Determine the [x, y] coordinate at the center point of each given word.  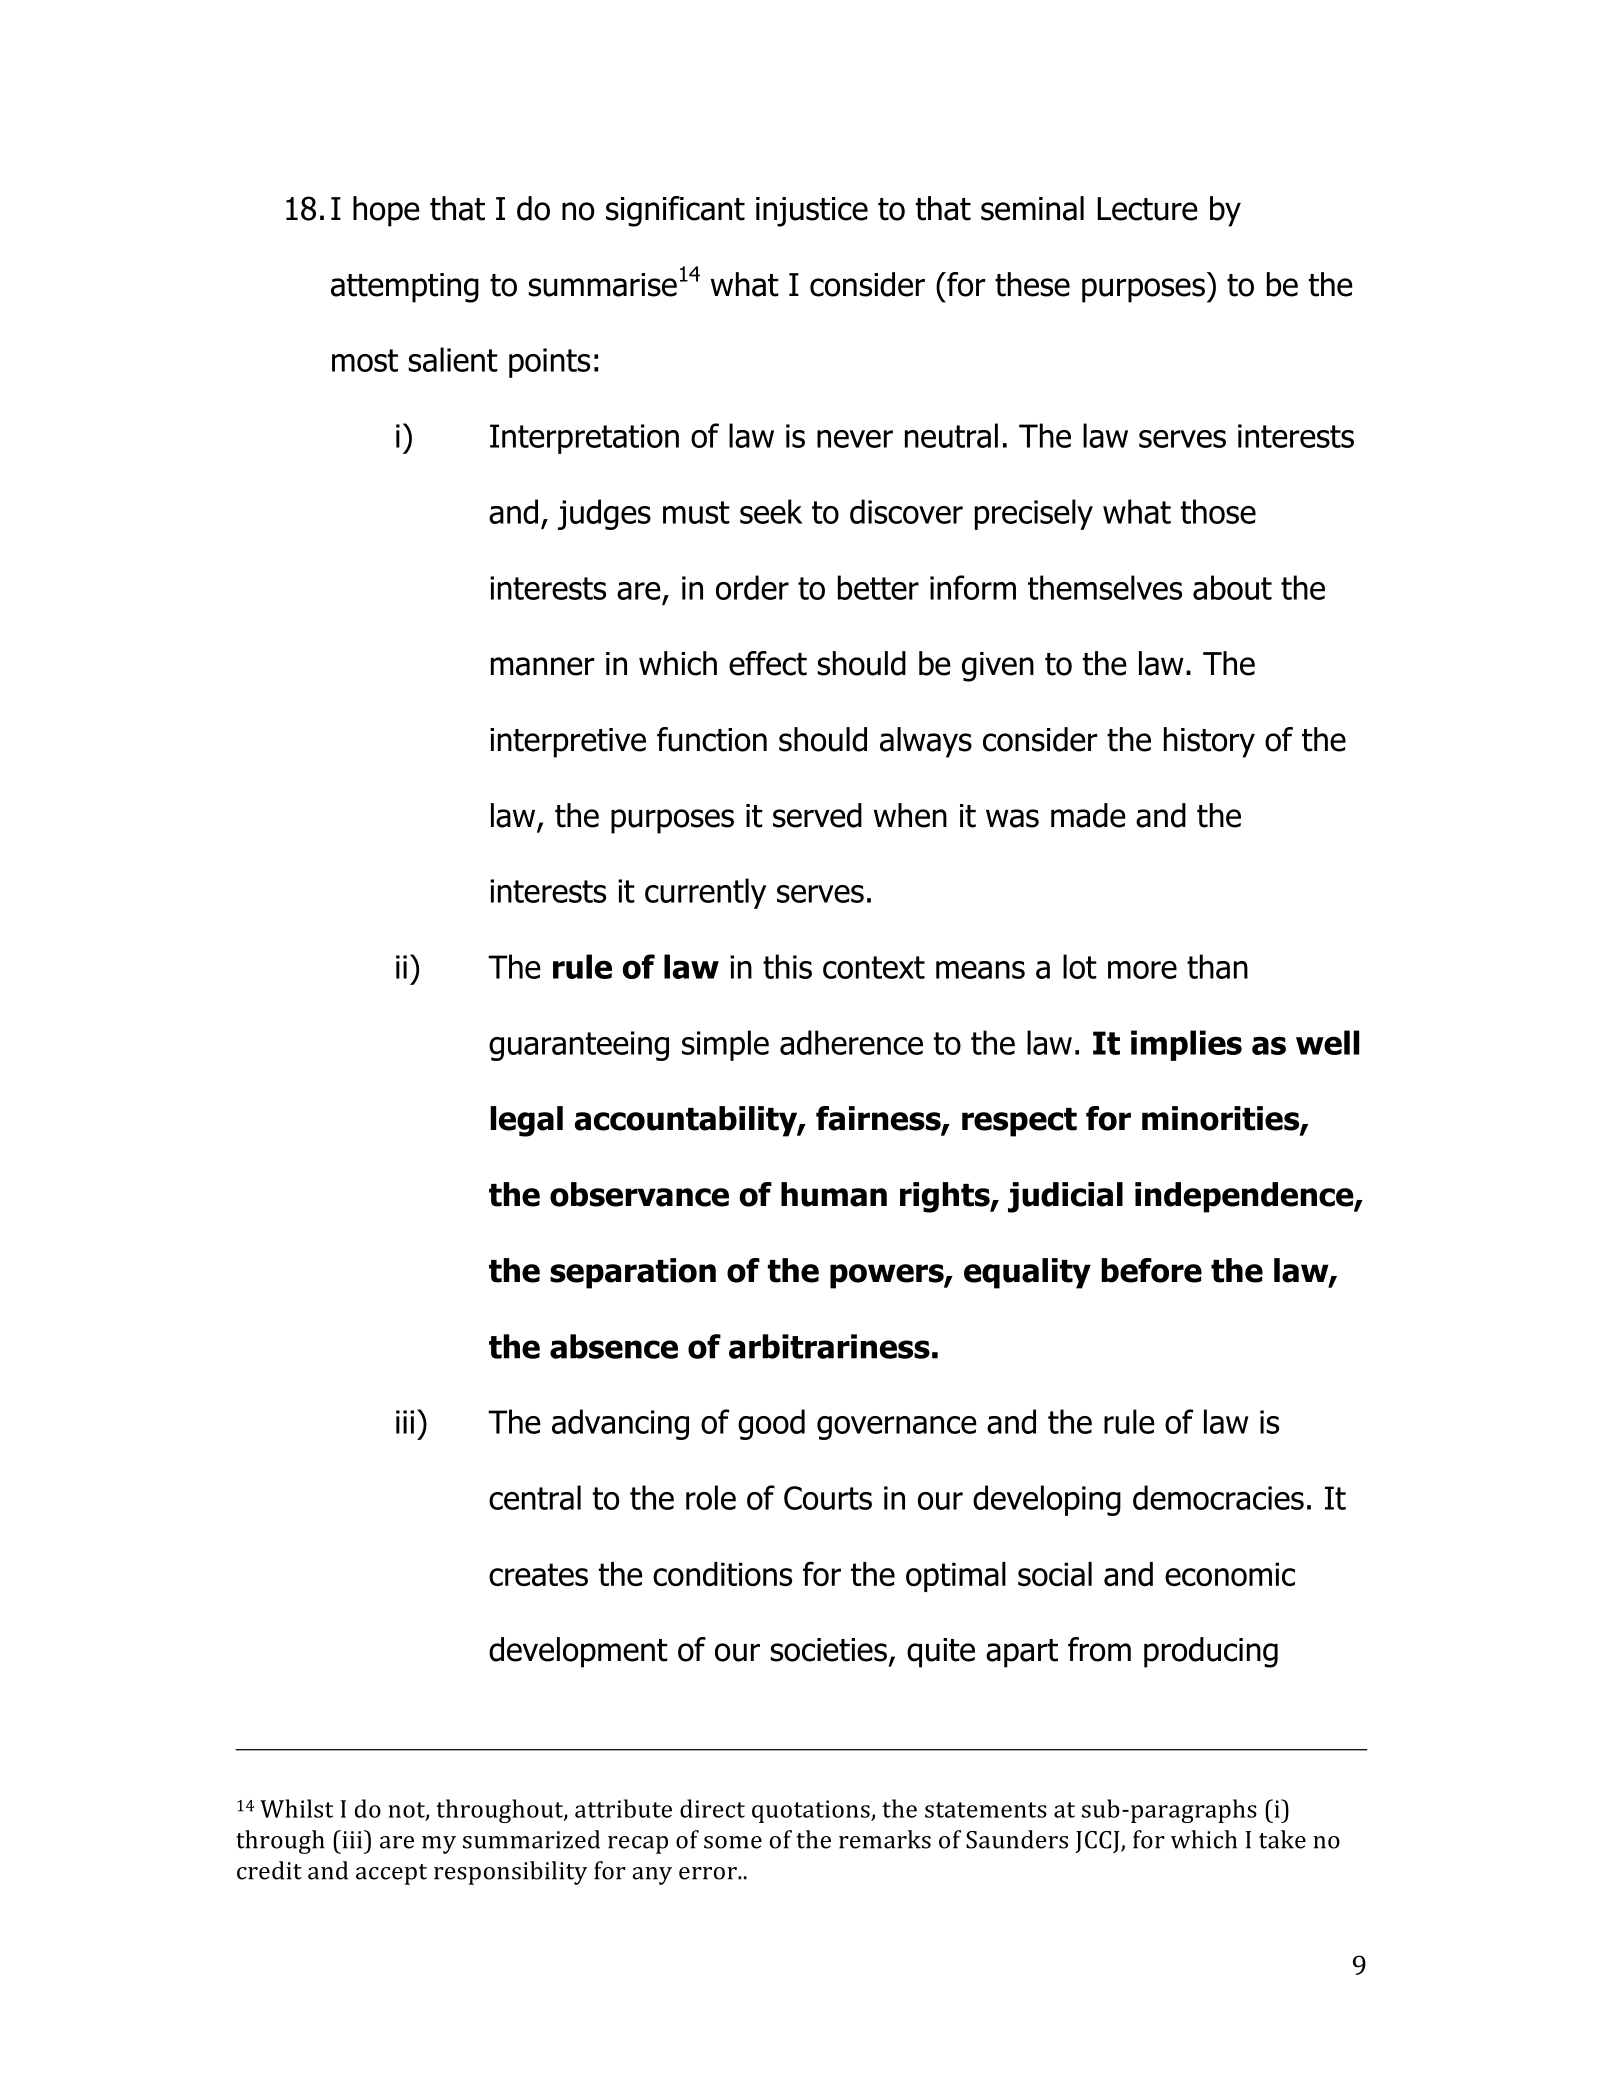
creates [538, 1575]
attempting [405, 288]
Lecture [1148, 209]
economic [1230, 1574]
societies [828, 1650]
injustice [812, 212]
